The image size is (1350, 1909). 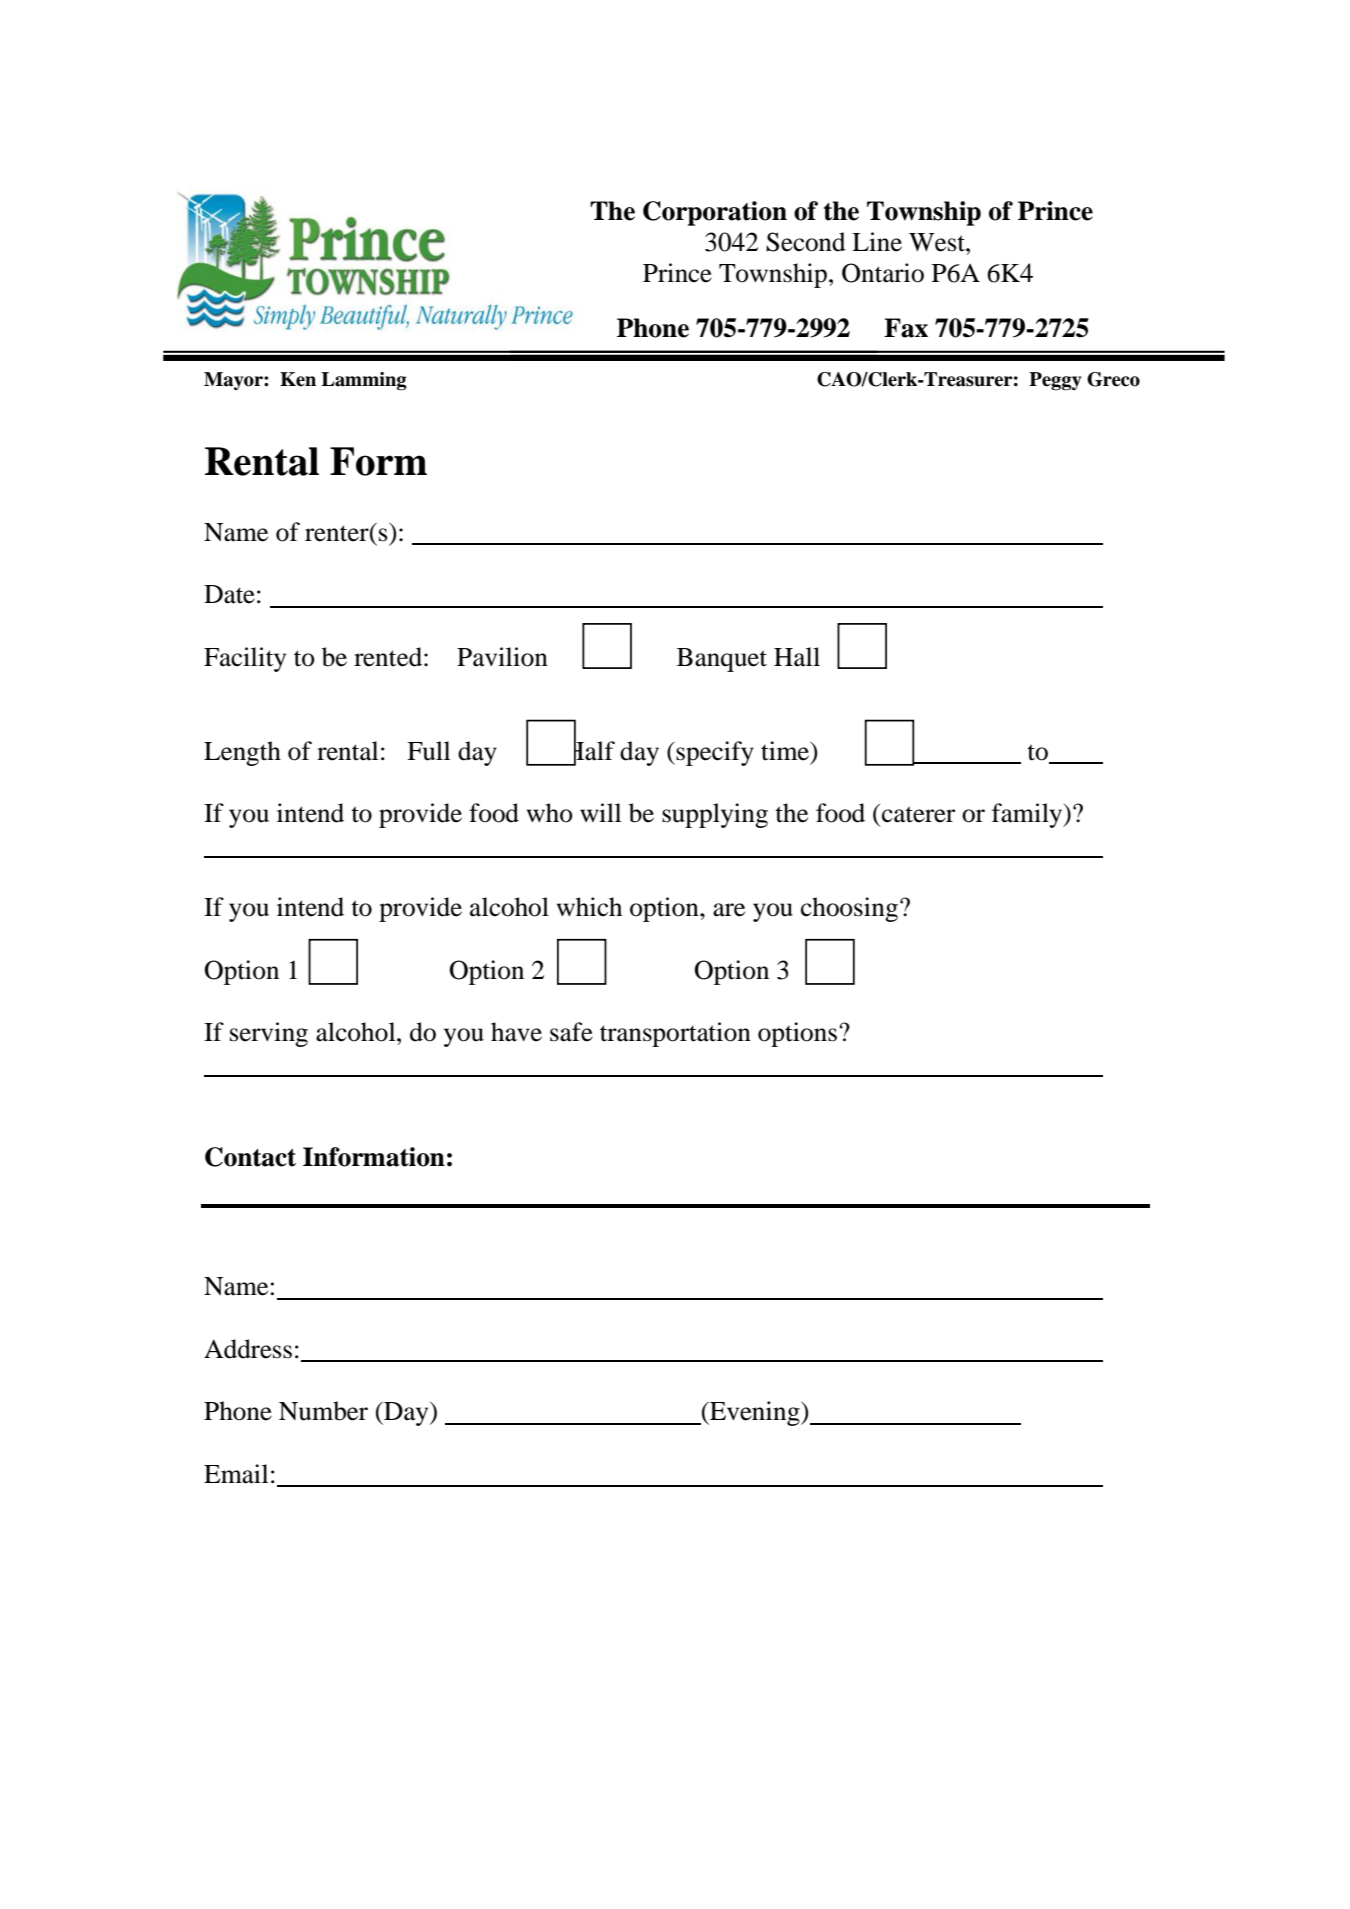 What do you see at coordinates (849, 909) in the screenshot?
I see `choosing` at bounding box center [849, 909].
